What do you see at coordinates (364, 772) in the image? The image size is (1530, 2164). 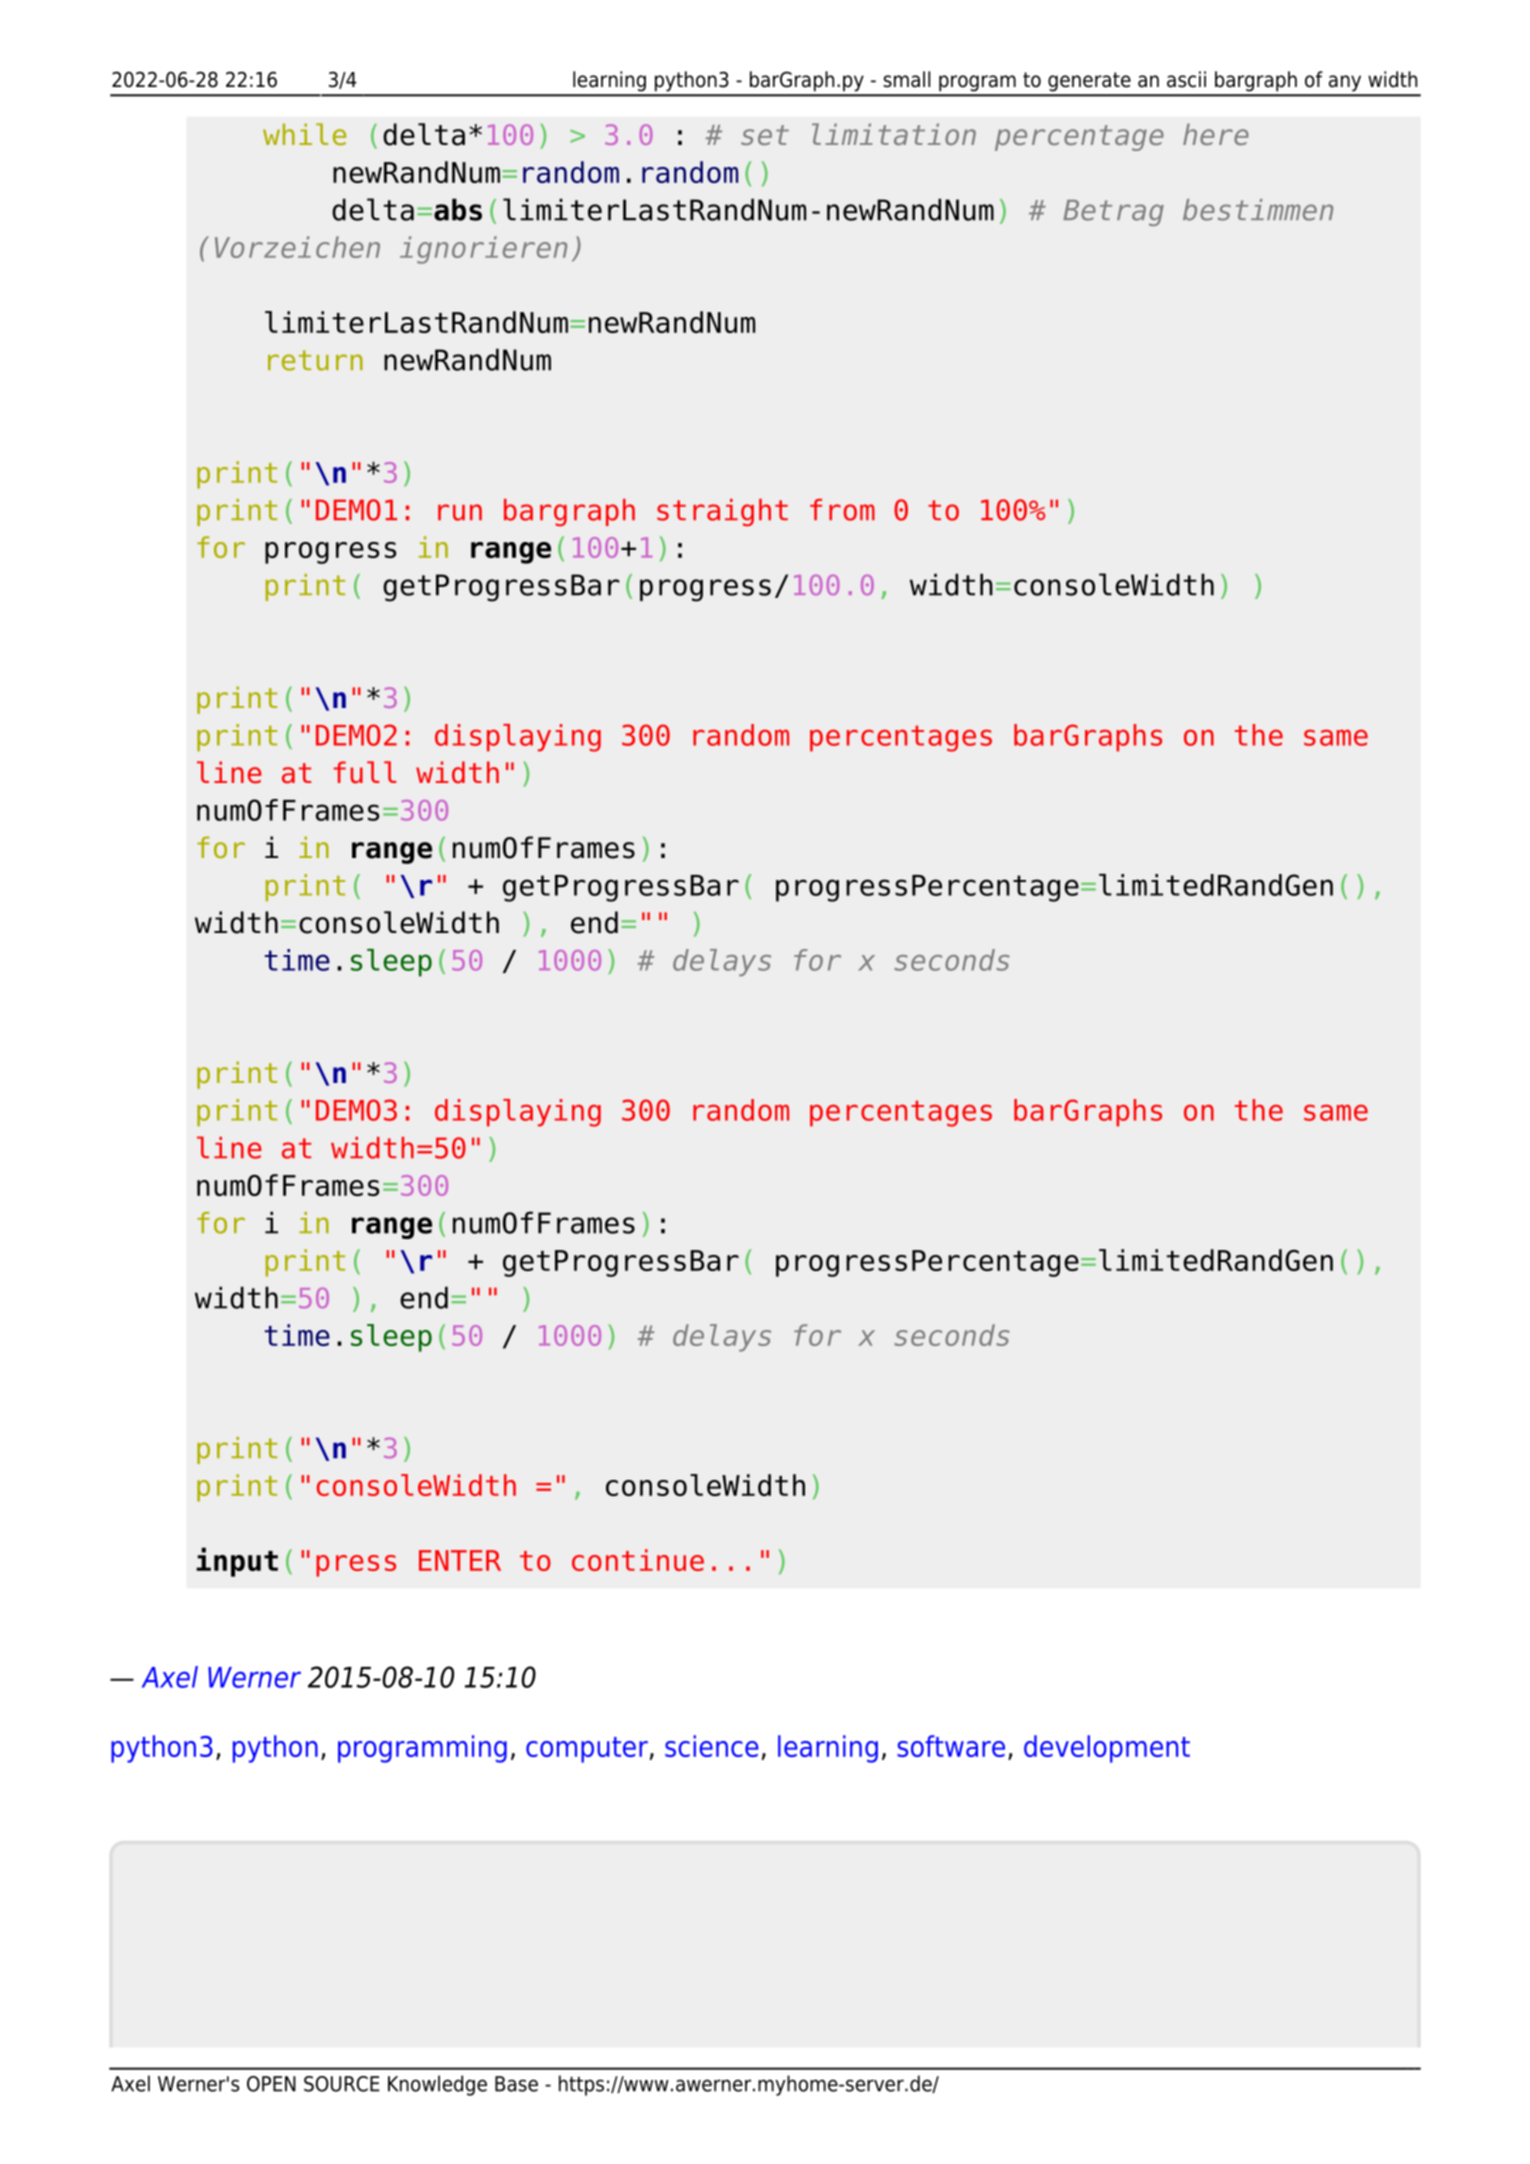 I see `full` at bounding box center [364, 772].
